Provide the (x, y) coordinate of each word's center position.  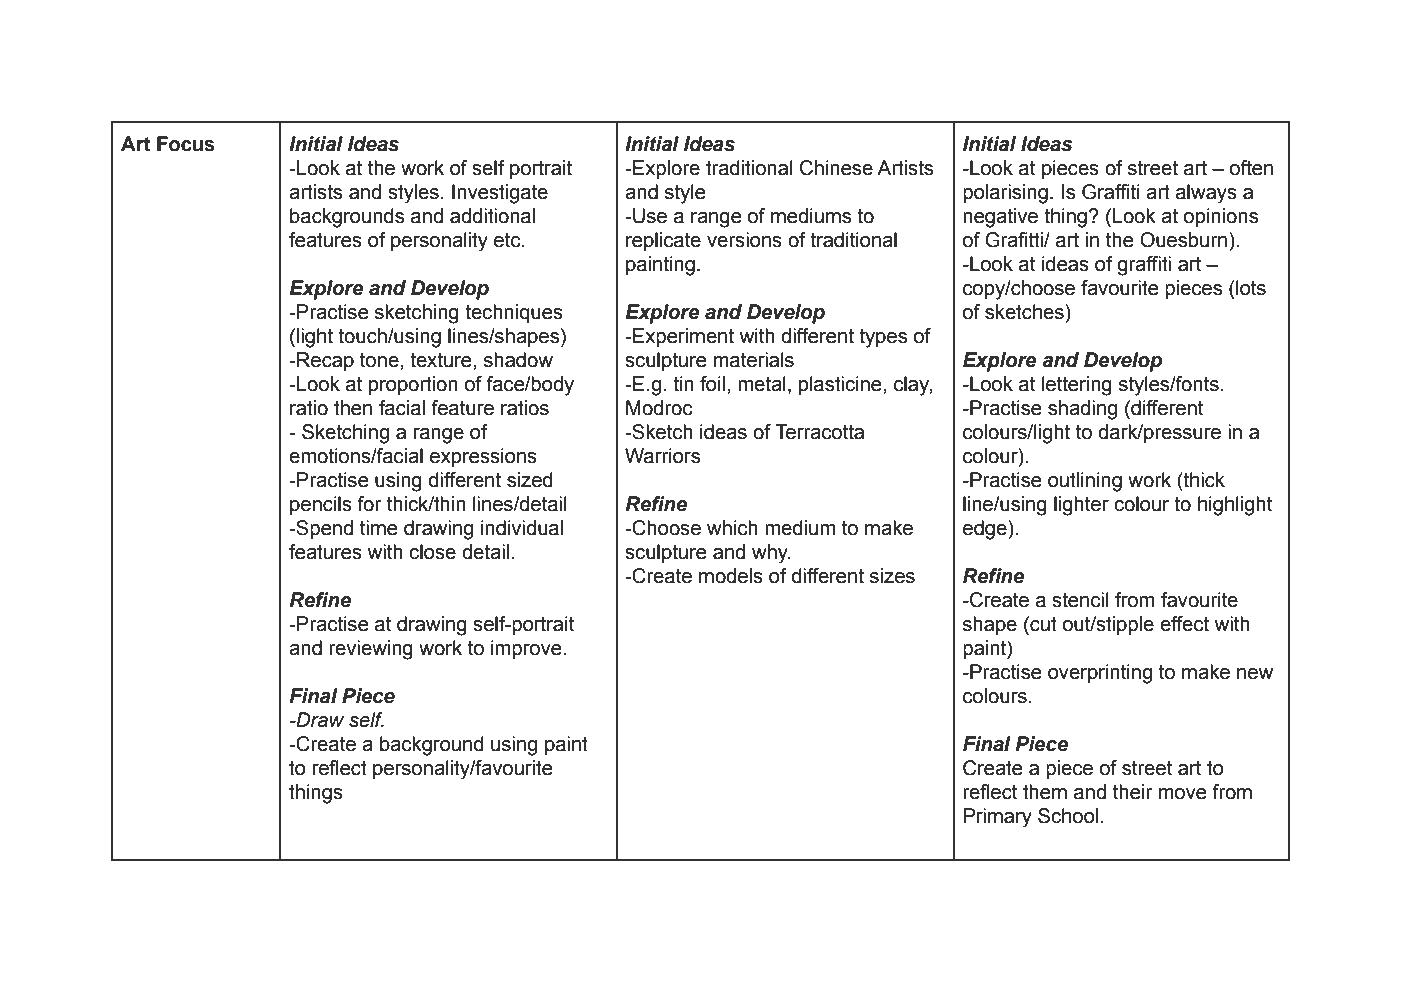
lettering (1077, 386)
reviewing (371, 650)
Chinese (836, 168)
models (731, 576)
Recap (324, 361)
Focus (186, 144)
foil (712, 384)
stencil (1080, 600)
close (432, 552)
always (1206, 194)
